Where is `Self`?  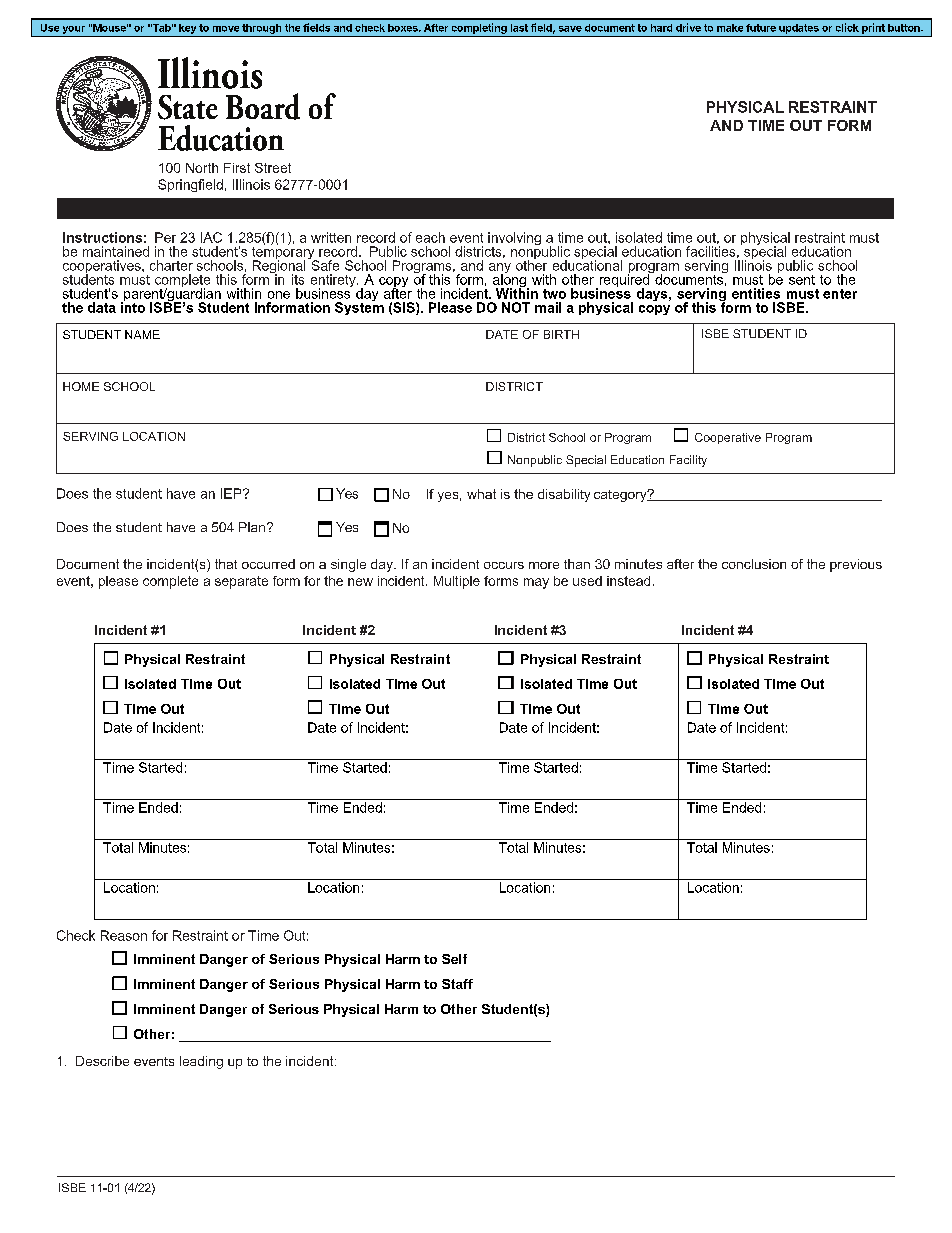
Self is located at coordinates (454, 959).
